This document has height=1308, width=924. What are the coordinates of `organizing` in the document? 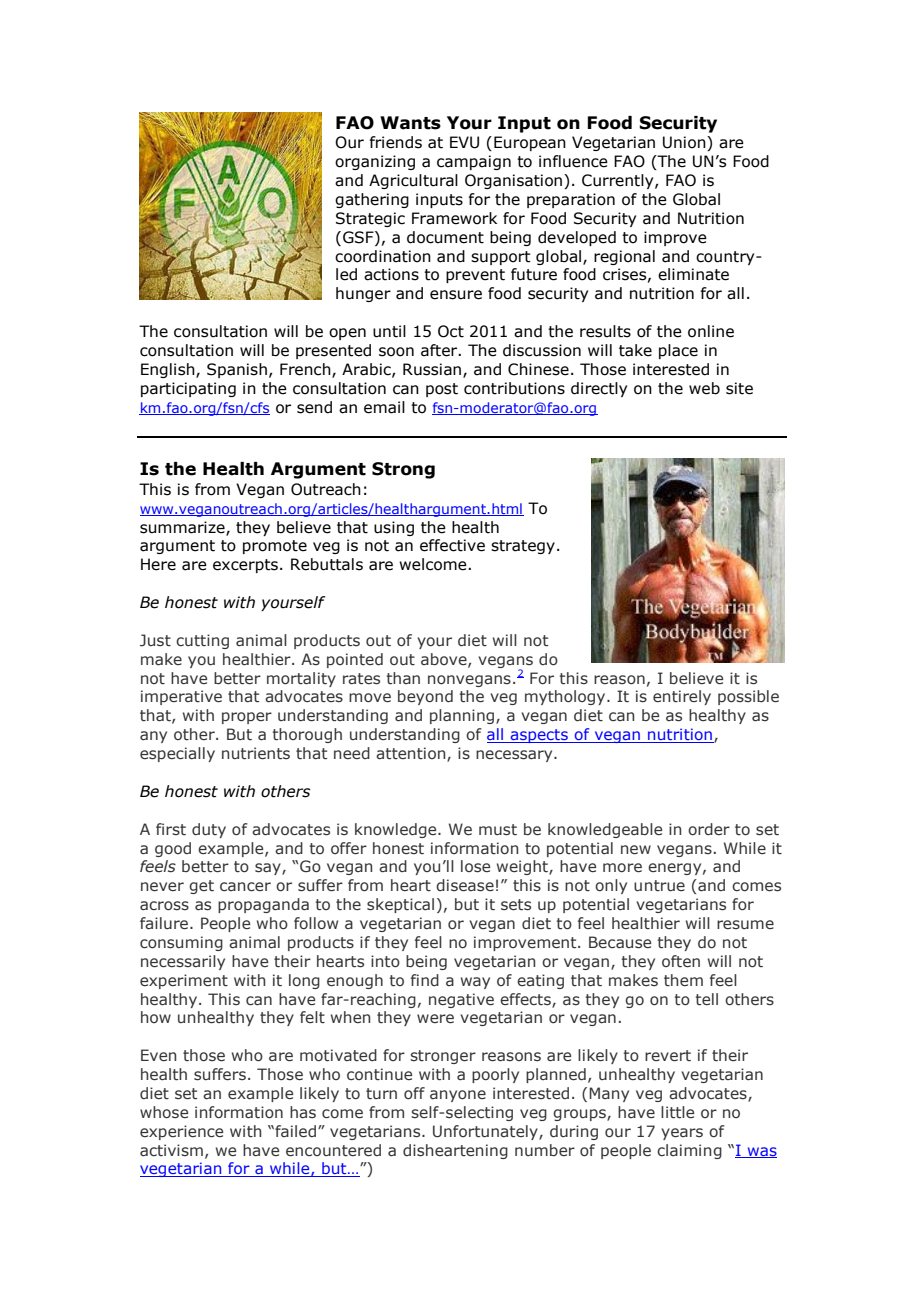 It's located at (375, 162).
